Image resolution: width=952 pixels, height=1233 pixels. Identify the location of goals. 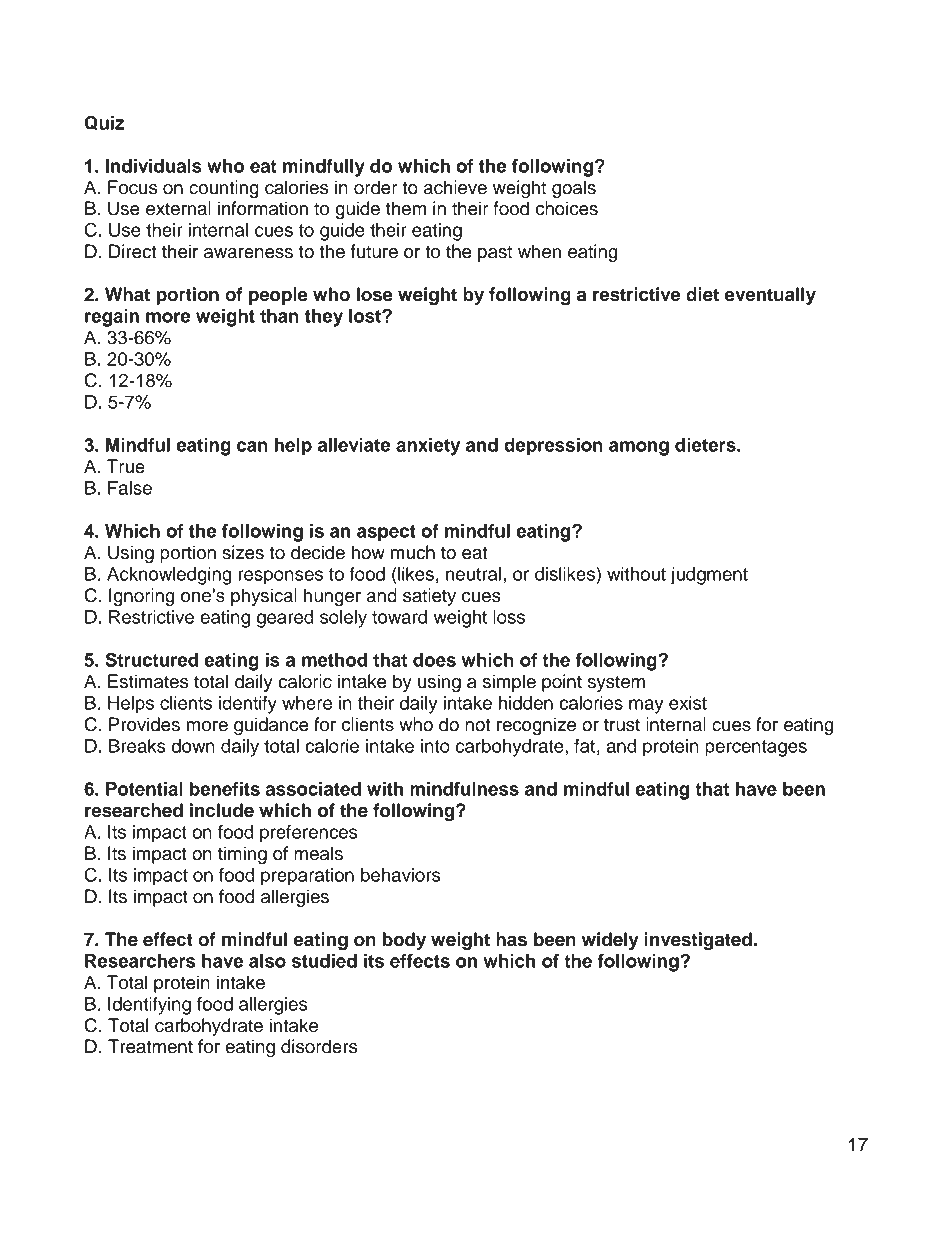
(574, 189).
